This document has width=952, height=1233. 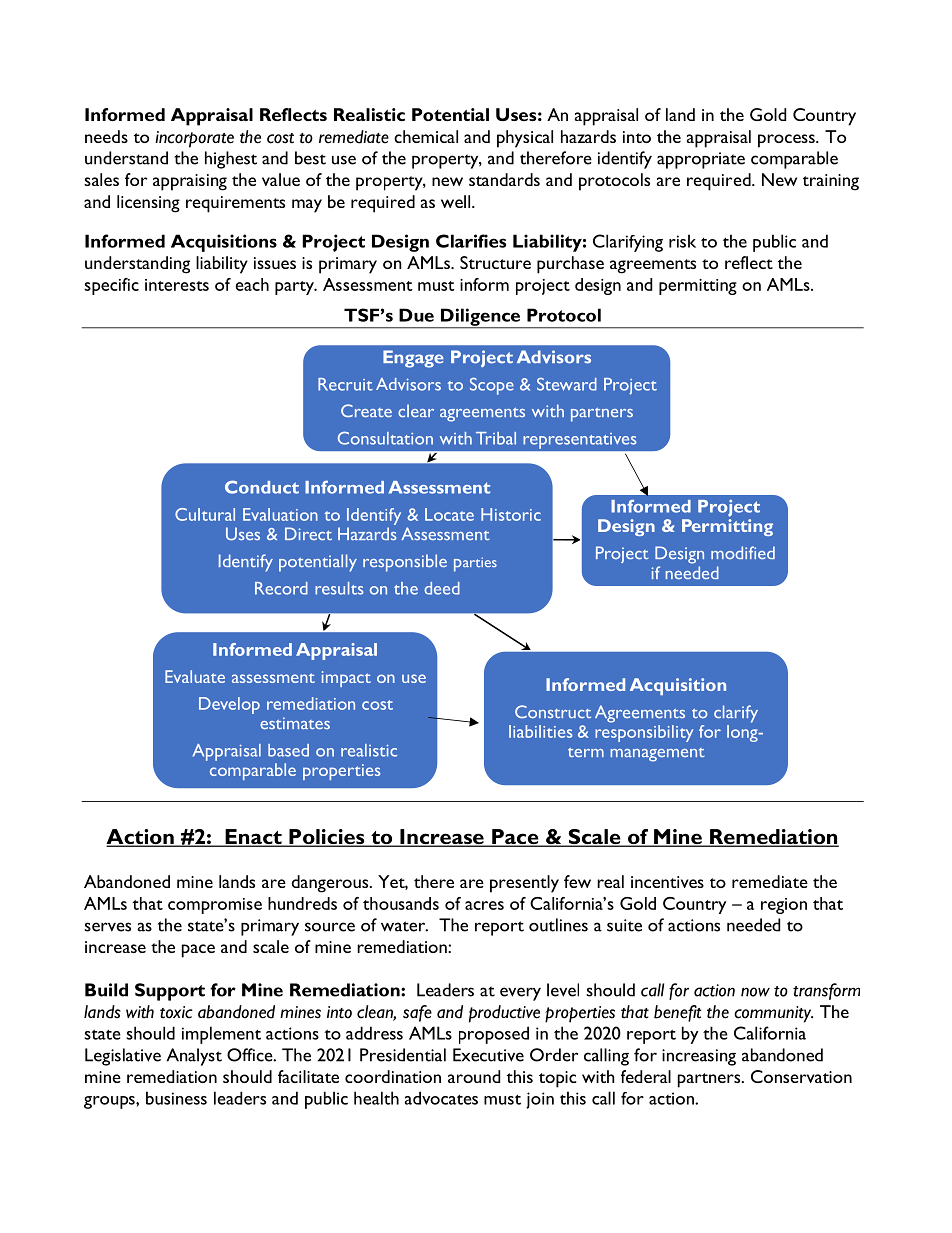 What do you see at coordinates (442, 588) in the document?
I see `deed` at bounding box center [442, 588].
